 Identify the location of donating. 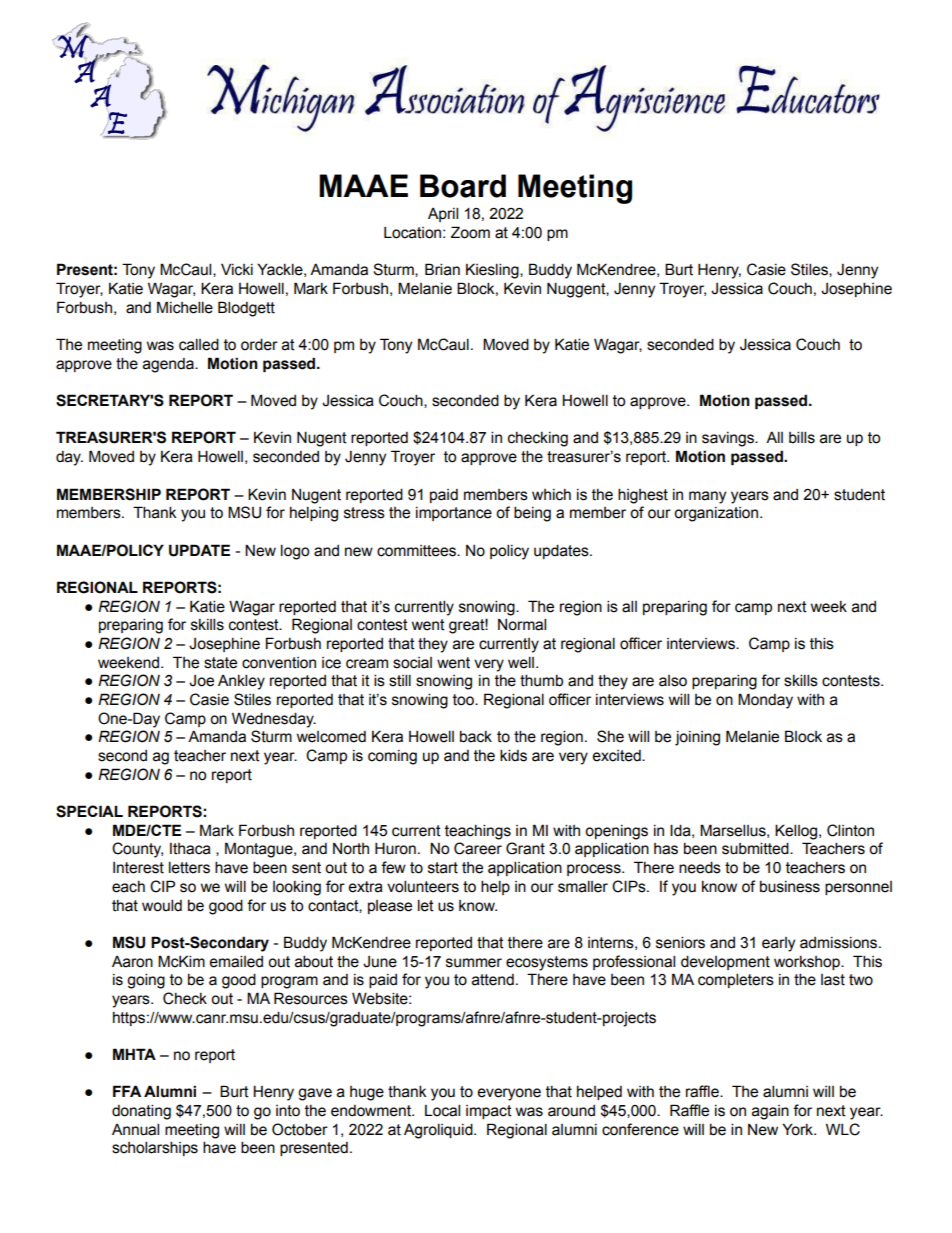
(141, 1112).
